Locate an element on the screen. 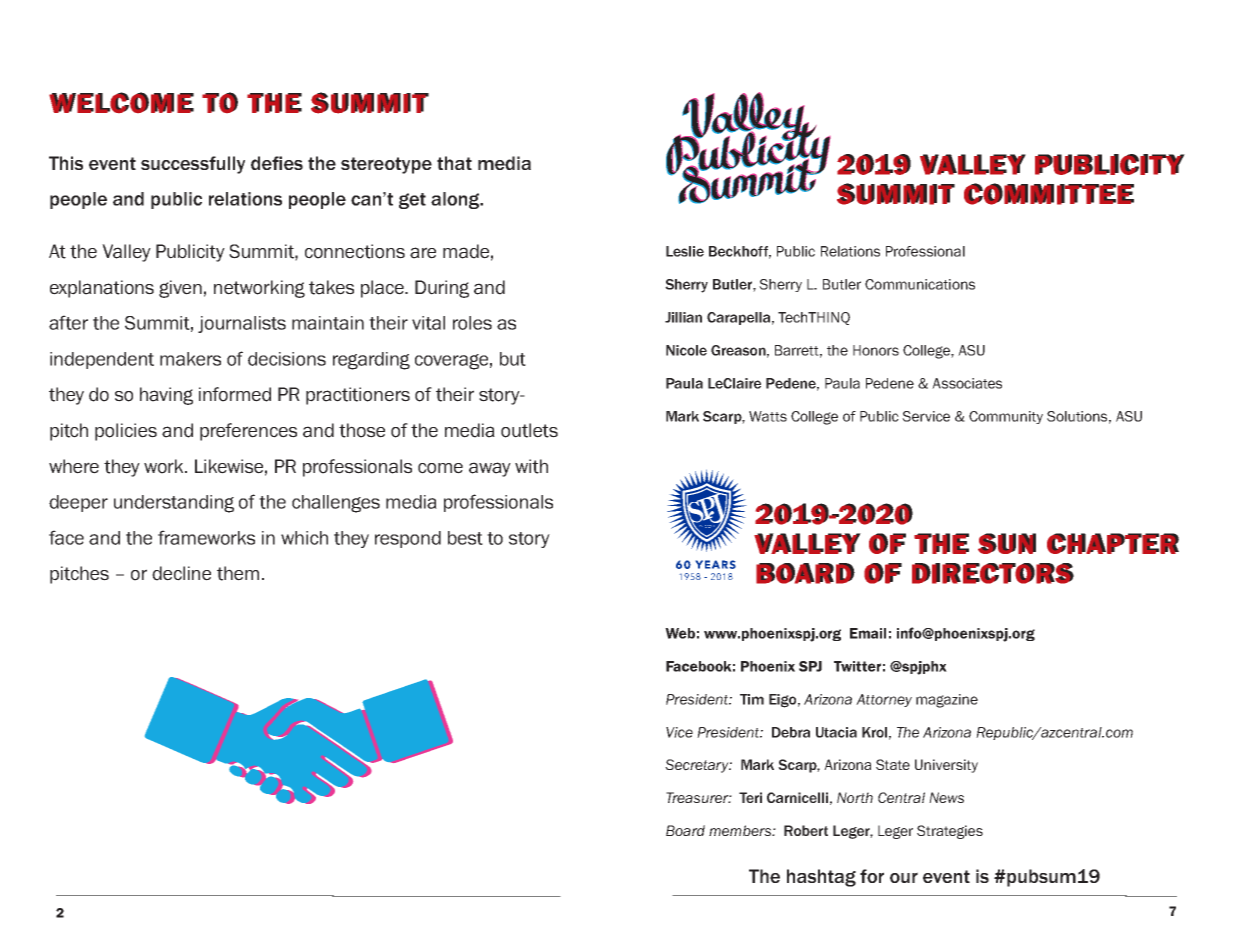 Image resolution: width=1233 pixels, height=952 pixels. understanding is located at coordinates (174, 504).
